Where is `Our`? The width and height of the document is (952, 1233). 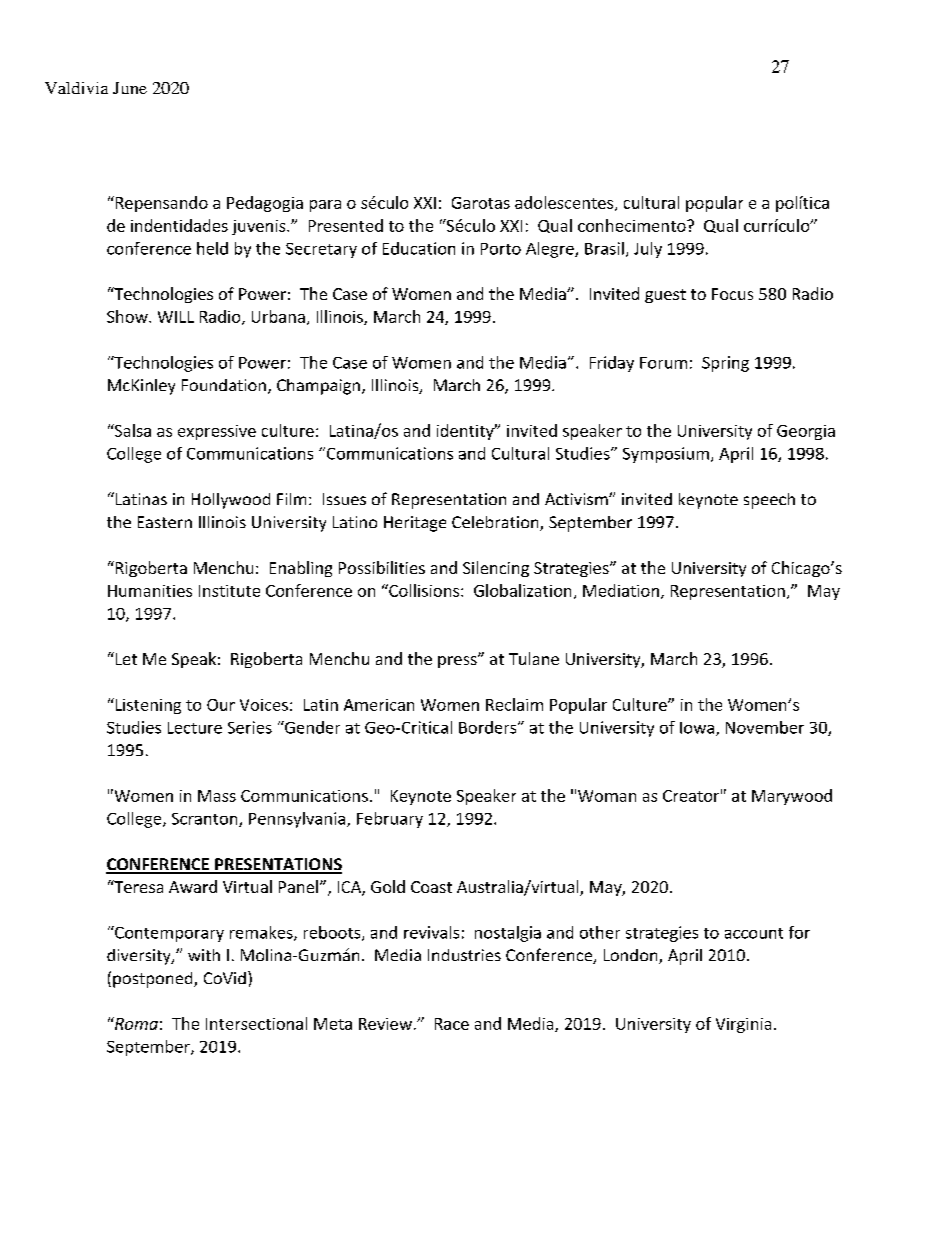
Our is located at coordinates (221, 705).
